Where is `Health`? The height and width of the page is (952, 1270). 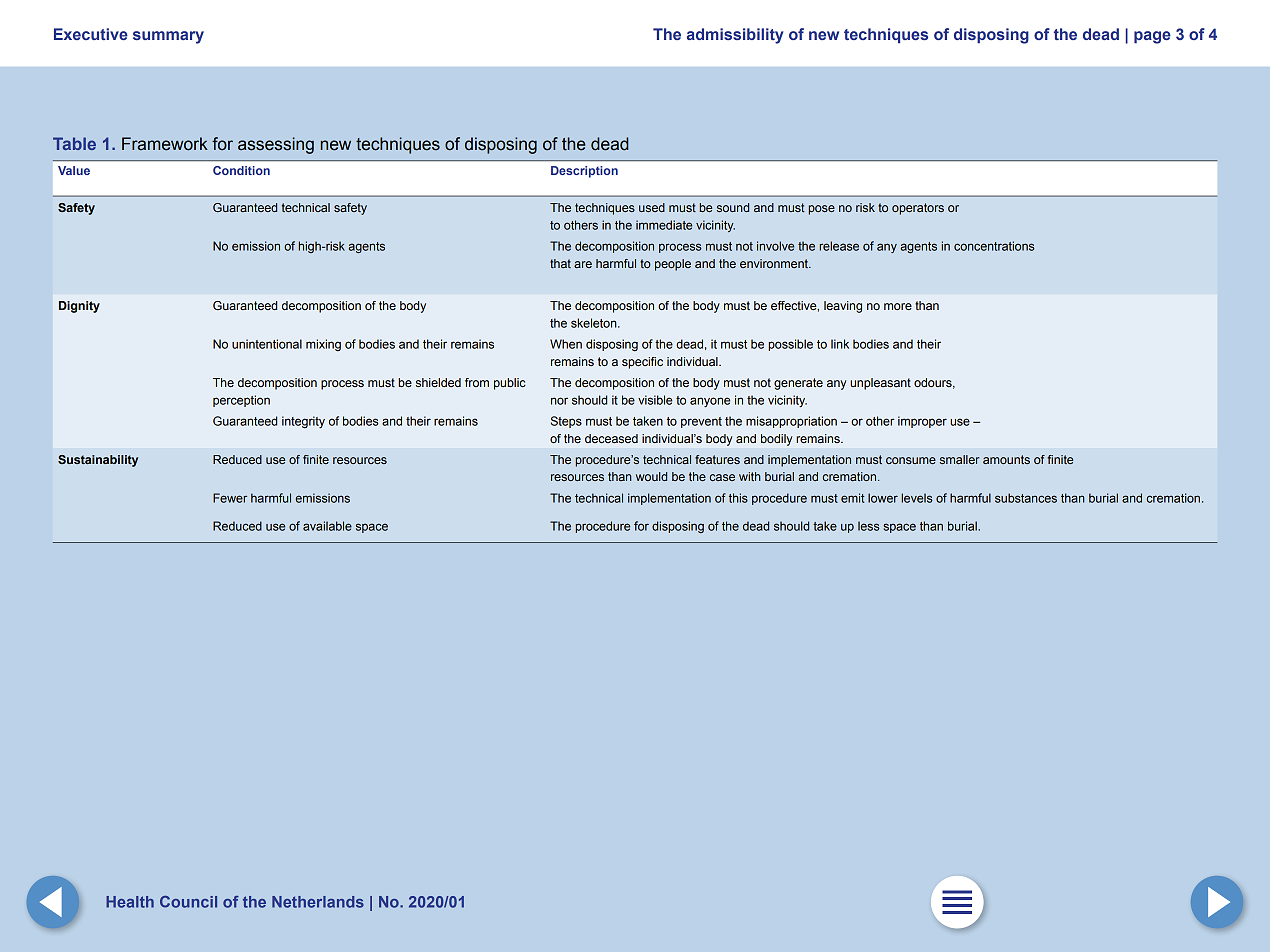 Health is located at coordinates (130, 902).
